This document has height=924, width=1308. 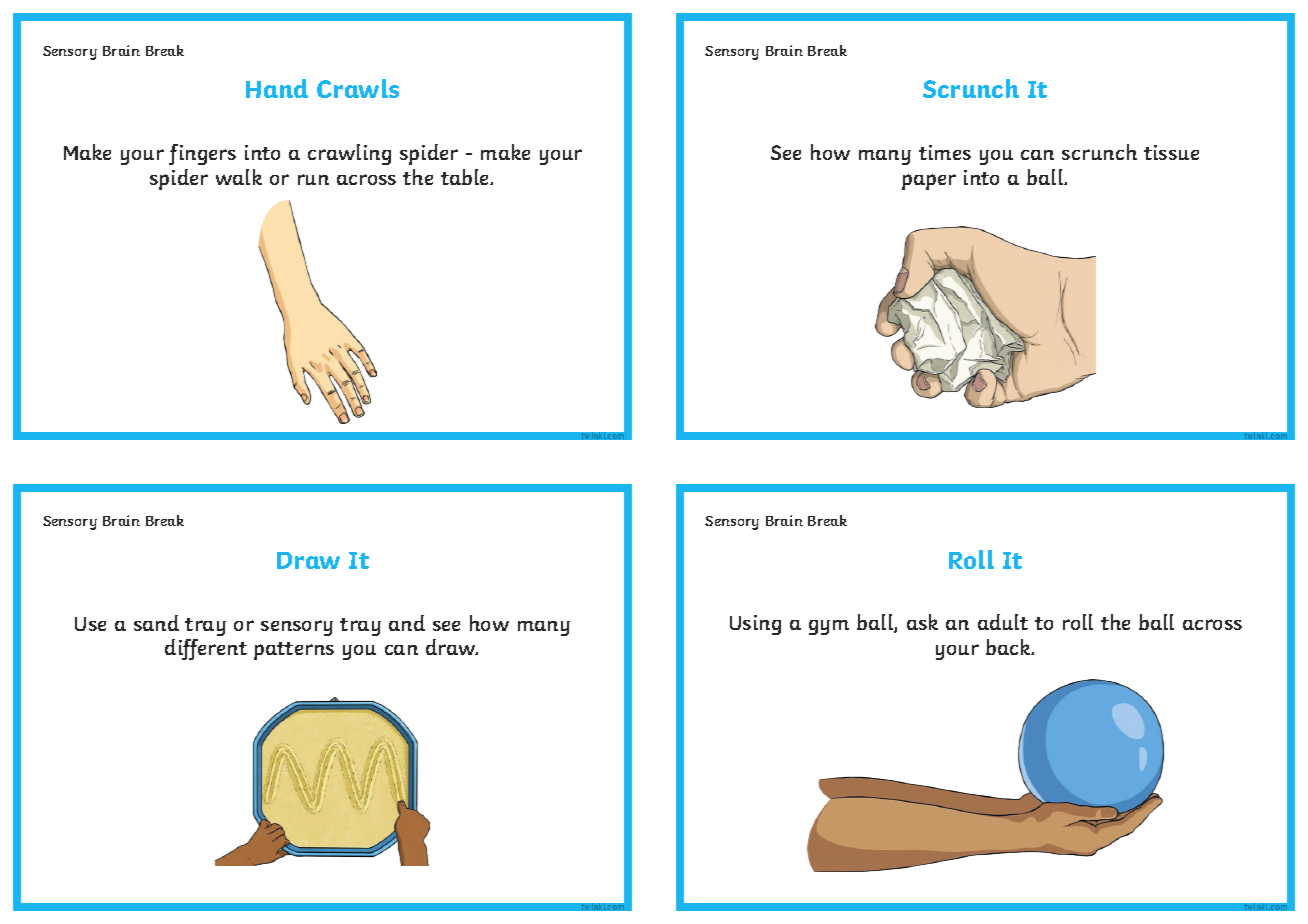 I want to click on Crawls, so click(x=358, y=88).
